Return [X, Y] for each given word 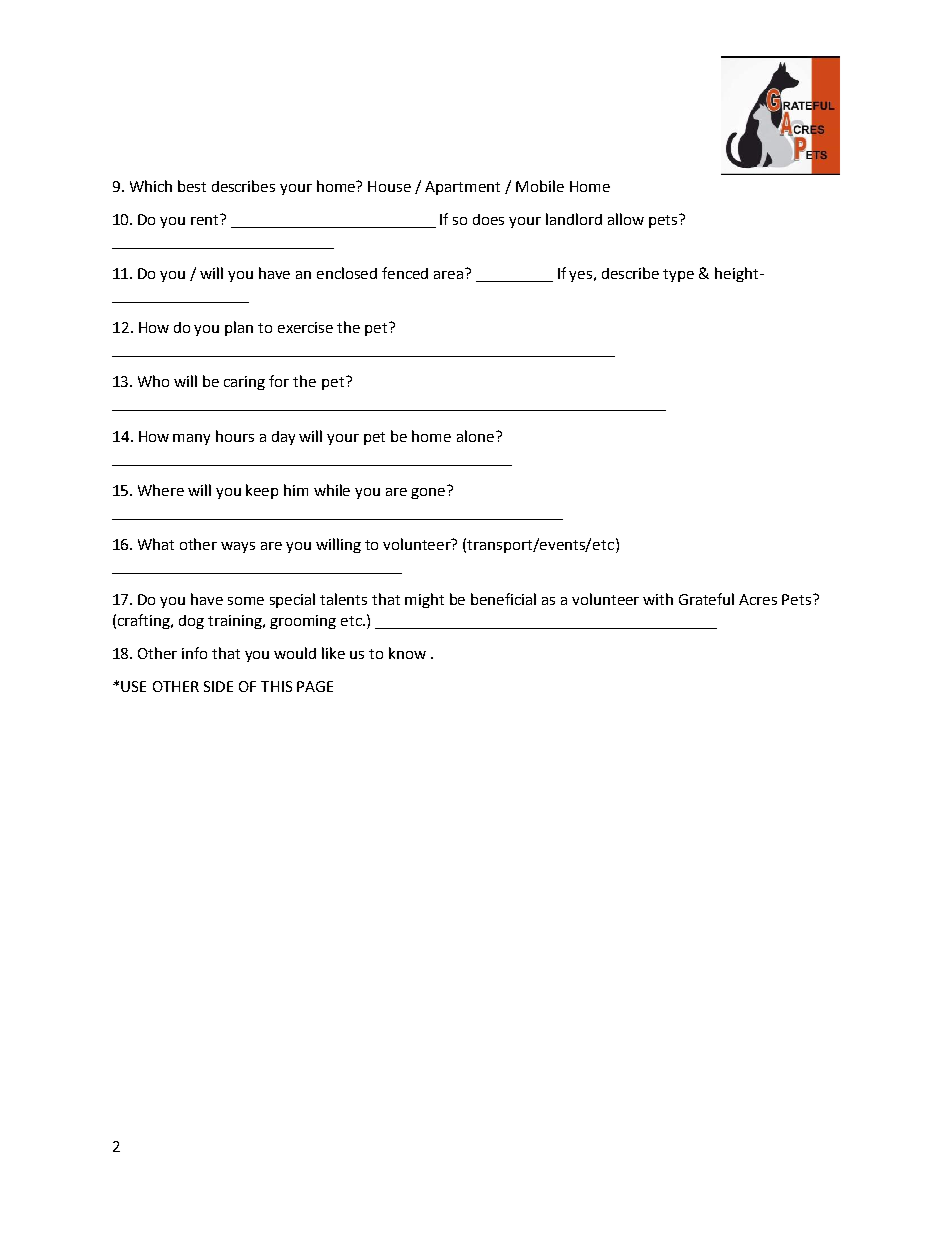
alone [475, 436]
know [407, 653]
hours [235, 436]
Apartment [462, 188]
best [192, 186]
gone [429, 492]
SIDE [218, 686]
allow [626, 219]
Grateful [706, 599]
